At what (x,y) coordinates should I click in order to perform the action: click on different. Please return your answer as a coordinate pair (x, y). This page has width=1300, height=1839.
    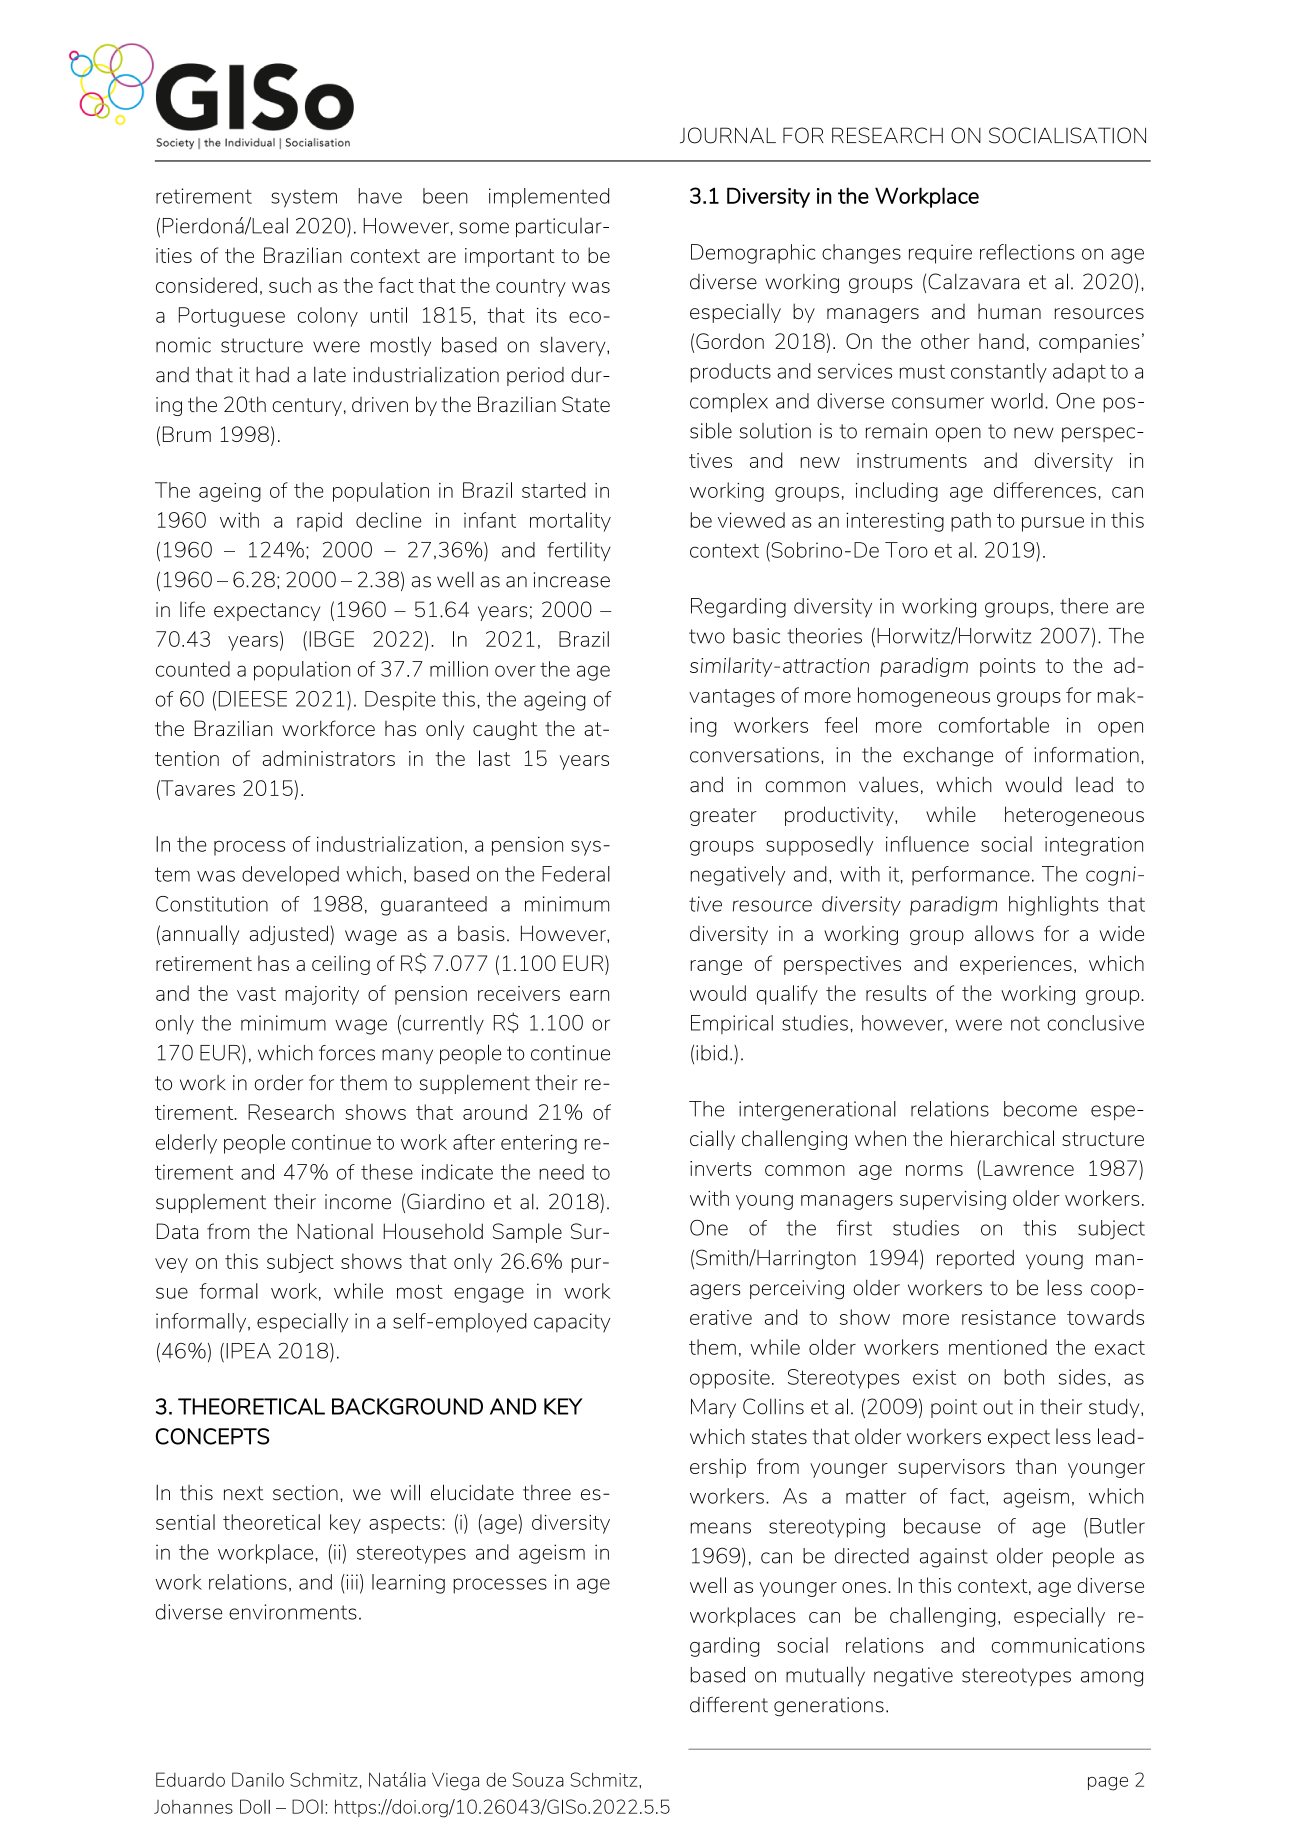
    Looking at the image, I should click on (729, 1705).
